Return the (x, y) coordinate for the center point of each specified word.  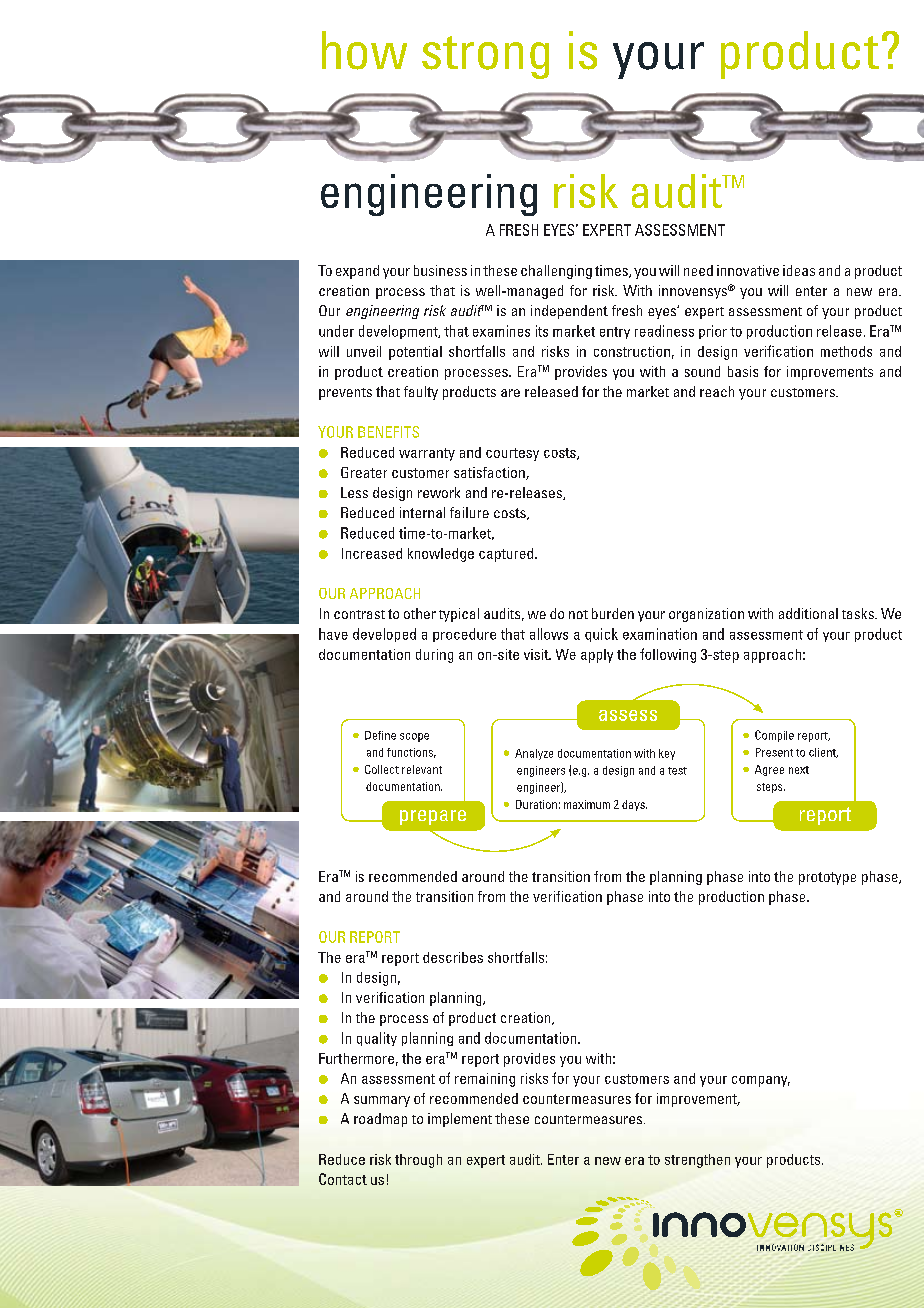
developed (384, 635)
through (418, 1161)
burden (613, 613)
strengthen (697, 1161)
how (364, 50)
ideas (799, 270)
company (761, 1081)
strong (485, 57)
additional (808, 613)
